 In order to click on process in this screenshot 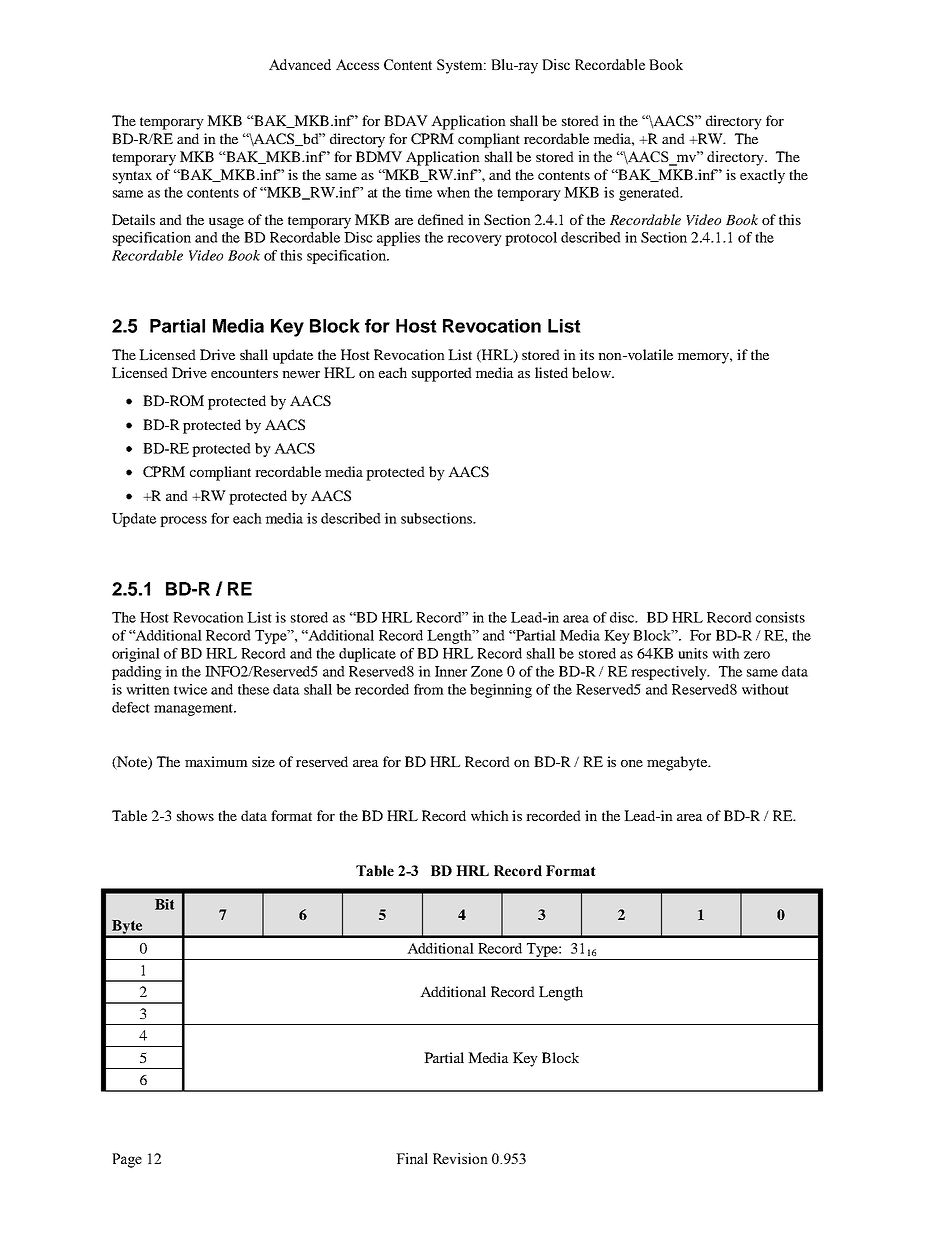, I will do `click(183, 521)`.
